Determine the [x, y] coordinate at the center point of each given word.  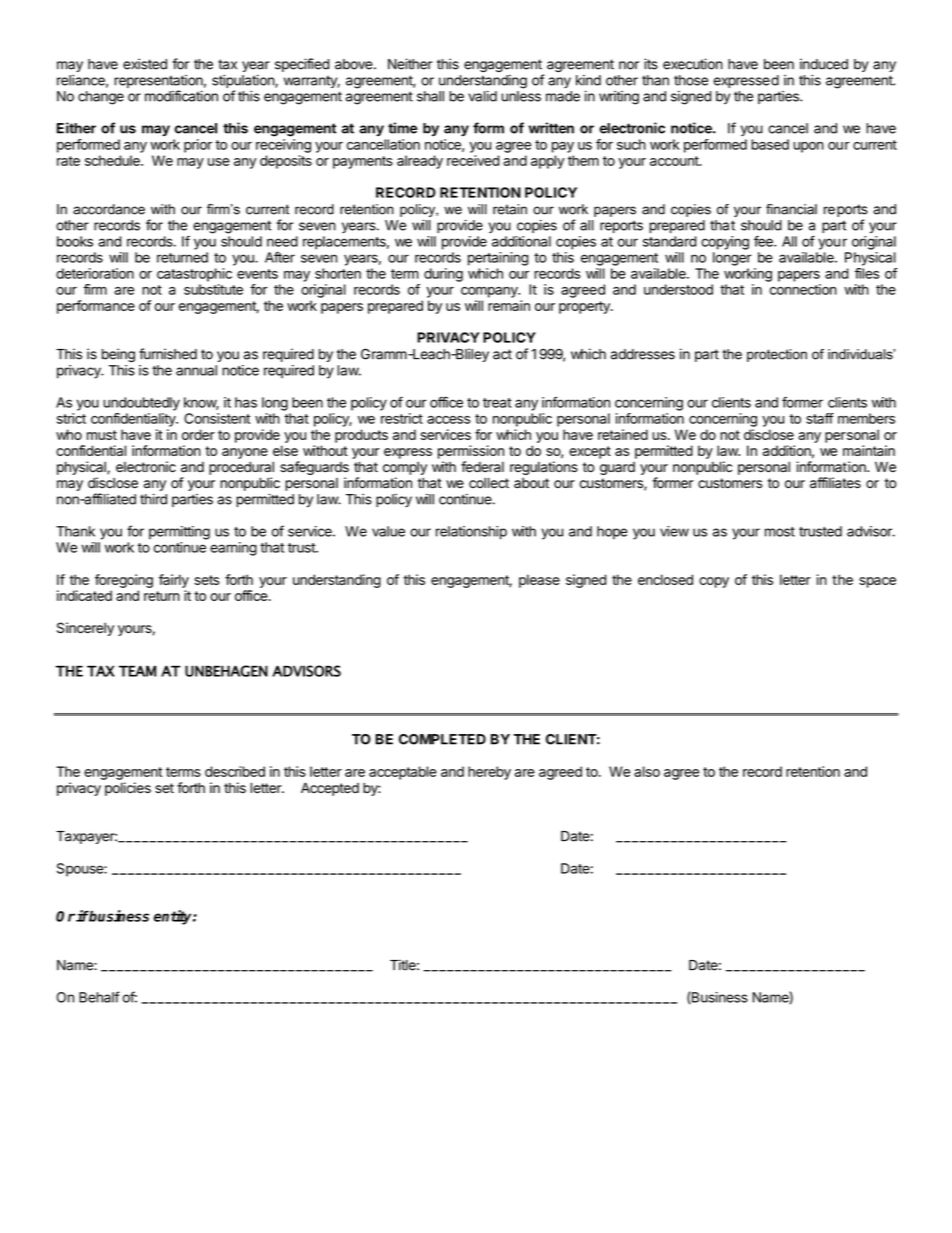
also [647, 771]
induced [824, 64]
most [780, 532]
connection [803, 289]
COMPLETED [442, 739]
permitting [179, 533]
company [490, 292]
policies [128, 789]
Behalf [99, 997]
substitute [213, 289]
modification [181, 96]
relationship [471, 533]
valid [482, 96]
